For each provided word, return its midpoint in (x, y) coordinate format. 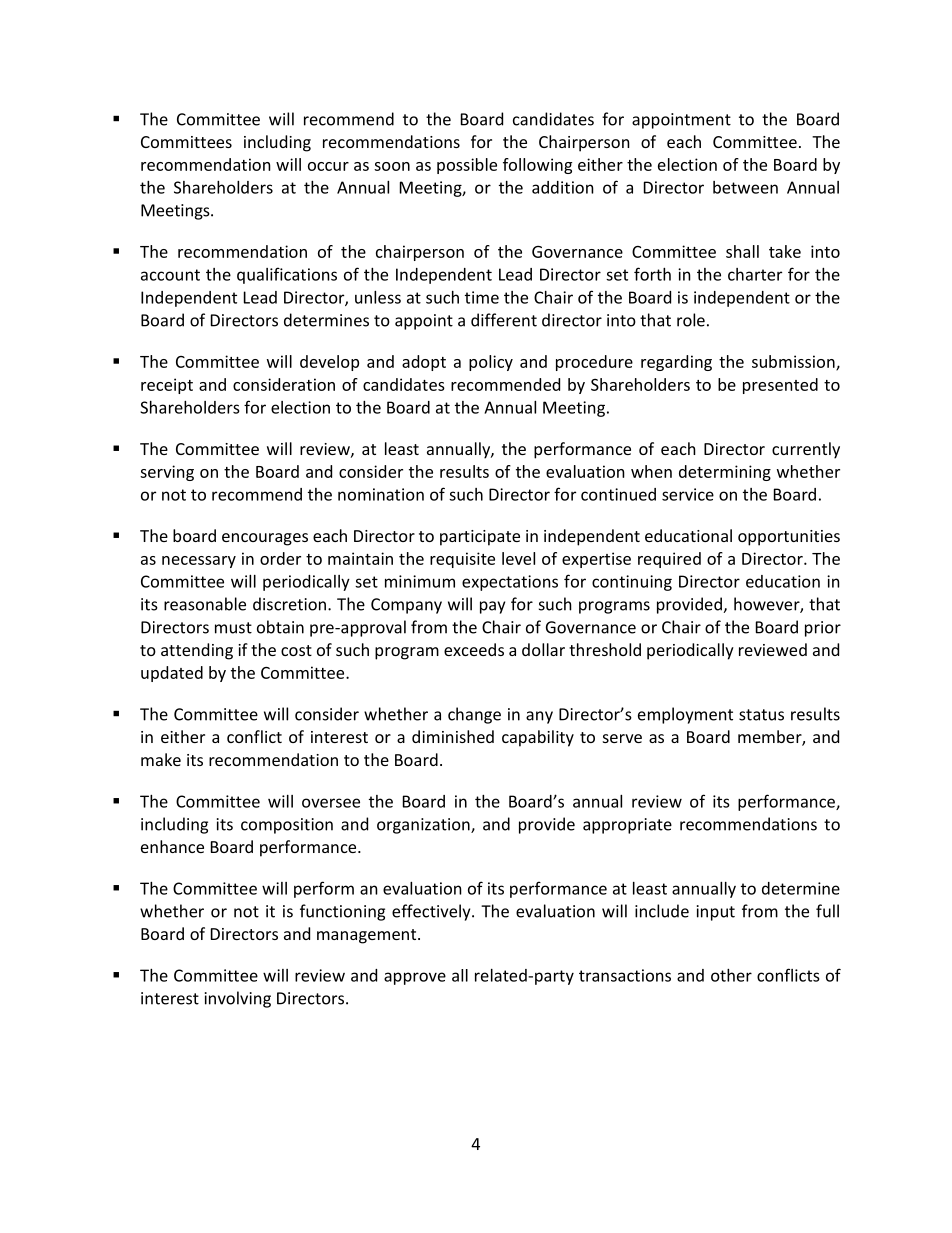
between (745, 187)
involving (238, 999)
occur (328, 166)
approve (415, 978)
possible (467, 166)
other (731, 975)
